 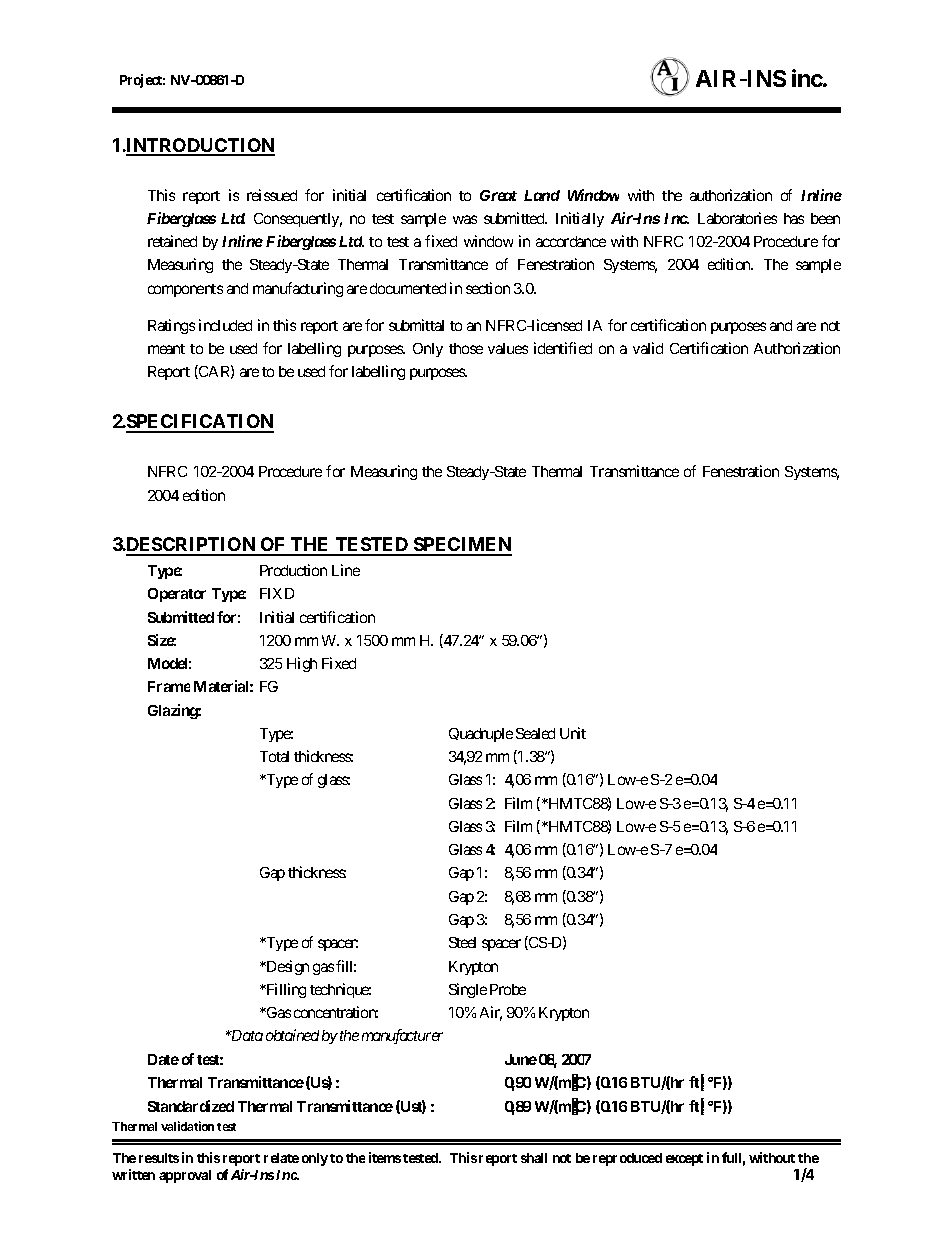 What do you see at coordinates (737, 218) in the screenshot?
I see `Laboratories` at bounding box center [737, 218].
